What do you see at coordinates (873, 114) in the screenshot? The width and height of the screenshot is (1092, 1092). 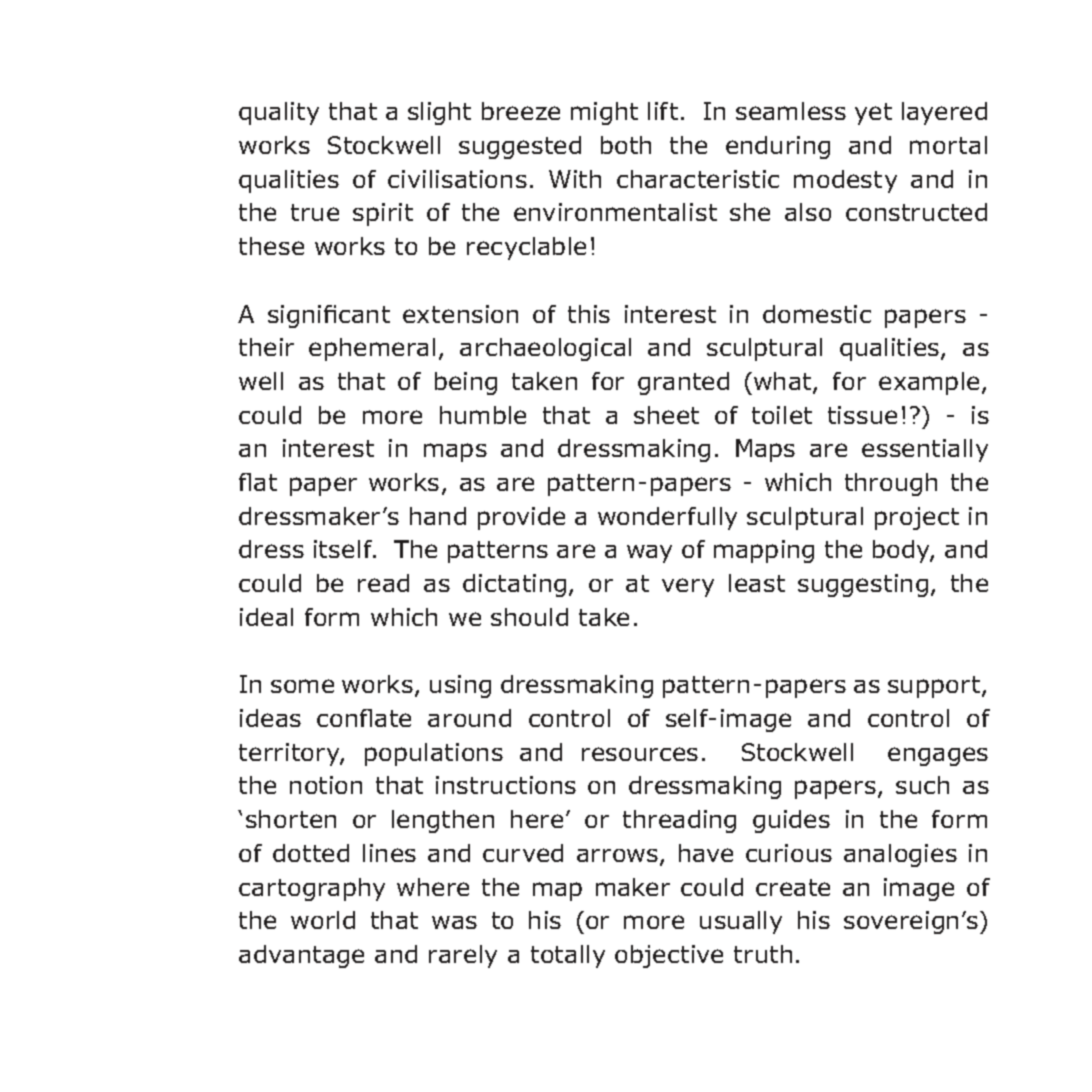 I see `yet` at bounding box center [873, 114].
